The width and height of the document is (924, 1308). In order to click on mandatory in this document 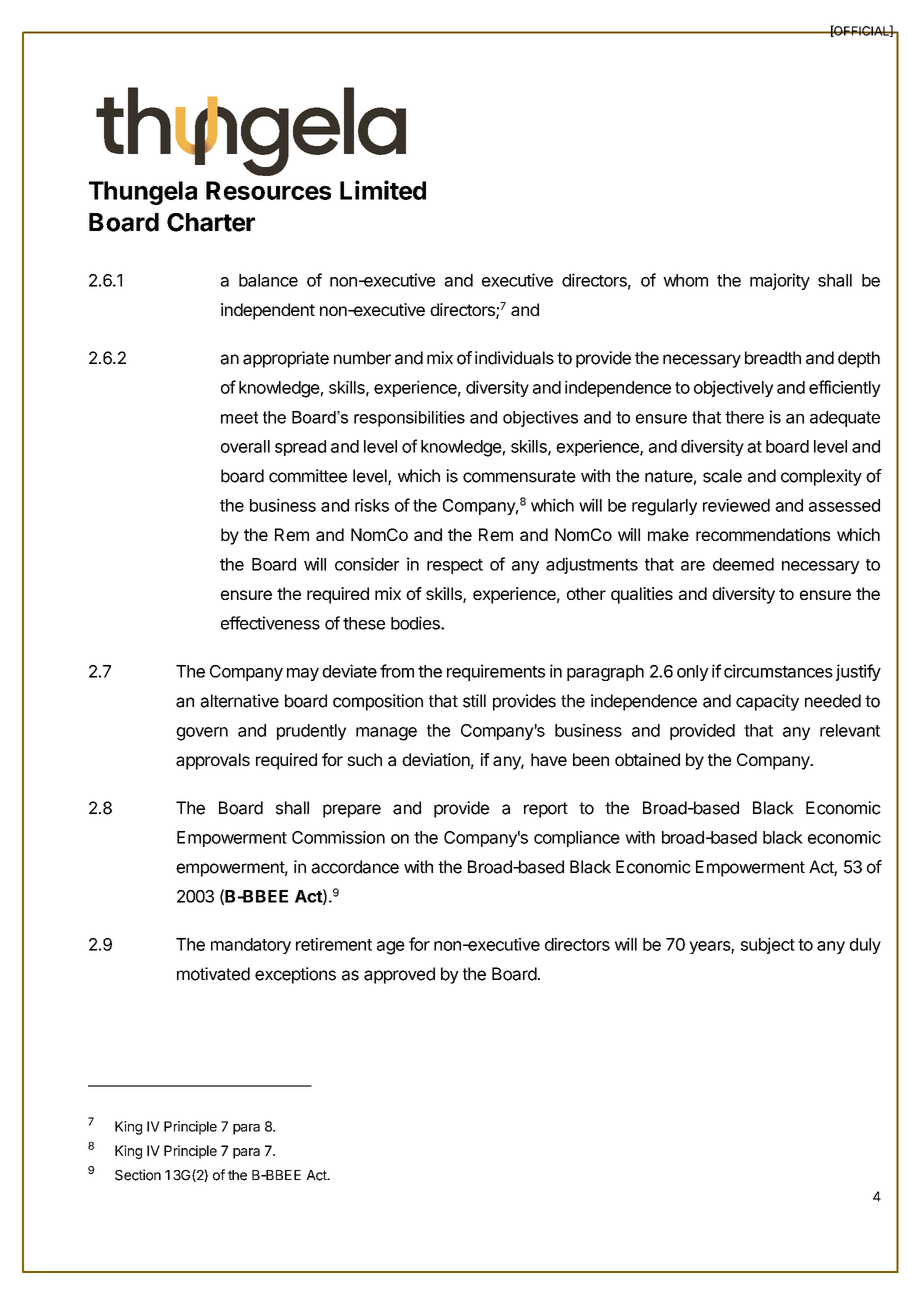, I will do `click(251, 946)`.
